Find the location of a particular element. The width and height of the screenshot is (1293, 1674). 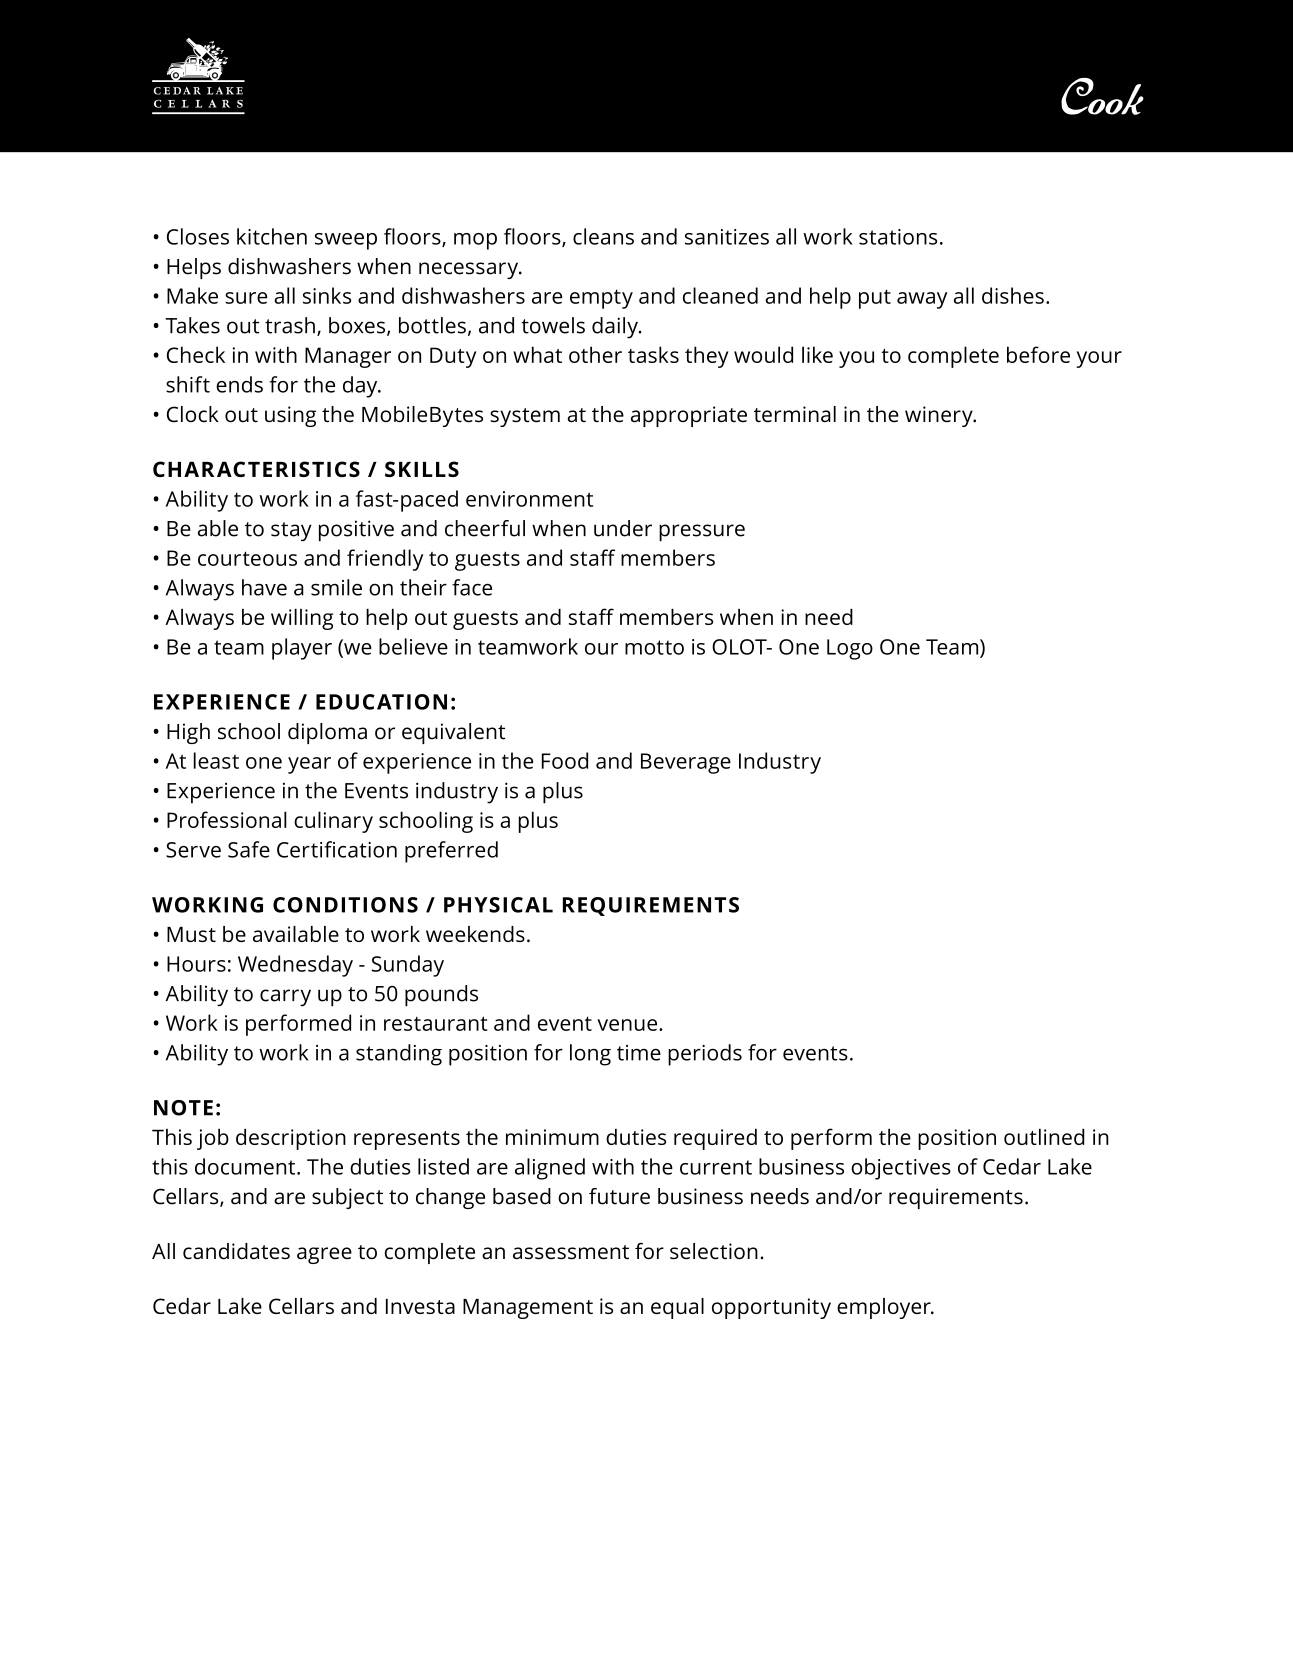

motto is located at coordinates (654, 647).
